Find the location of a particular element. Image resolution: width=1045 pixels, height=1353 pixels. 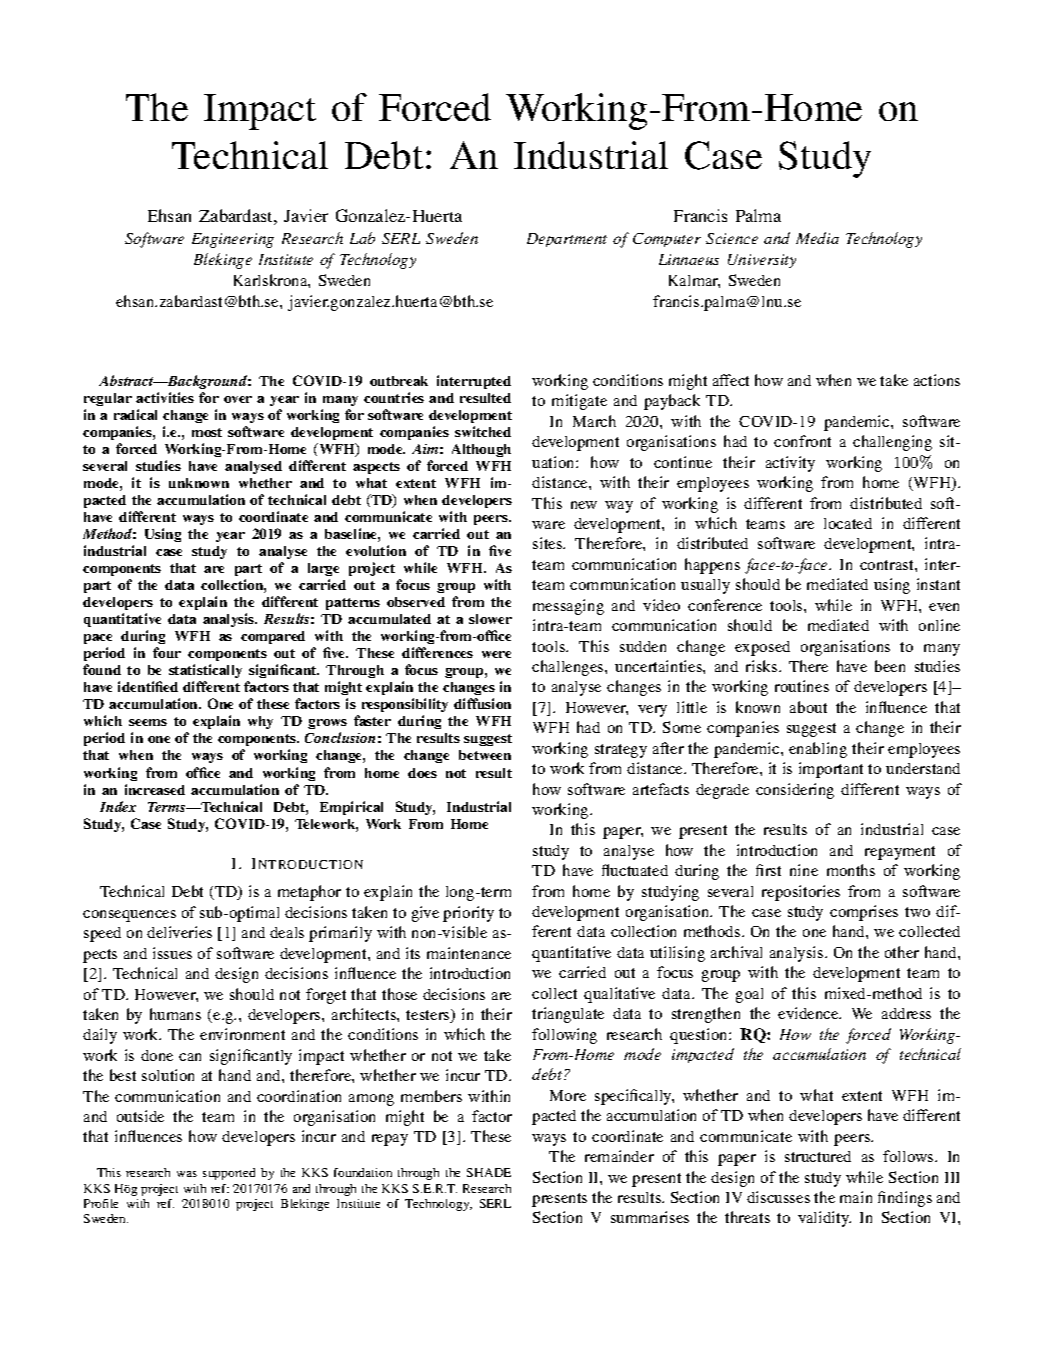

was is located at coordinates (187, 1174).
